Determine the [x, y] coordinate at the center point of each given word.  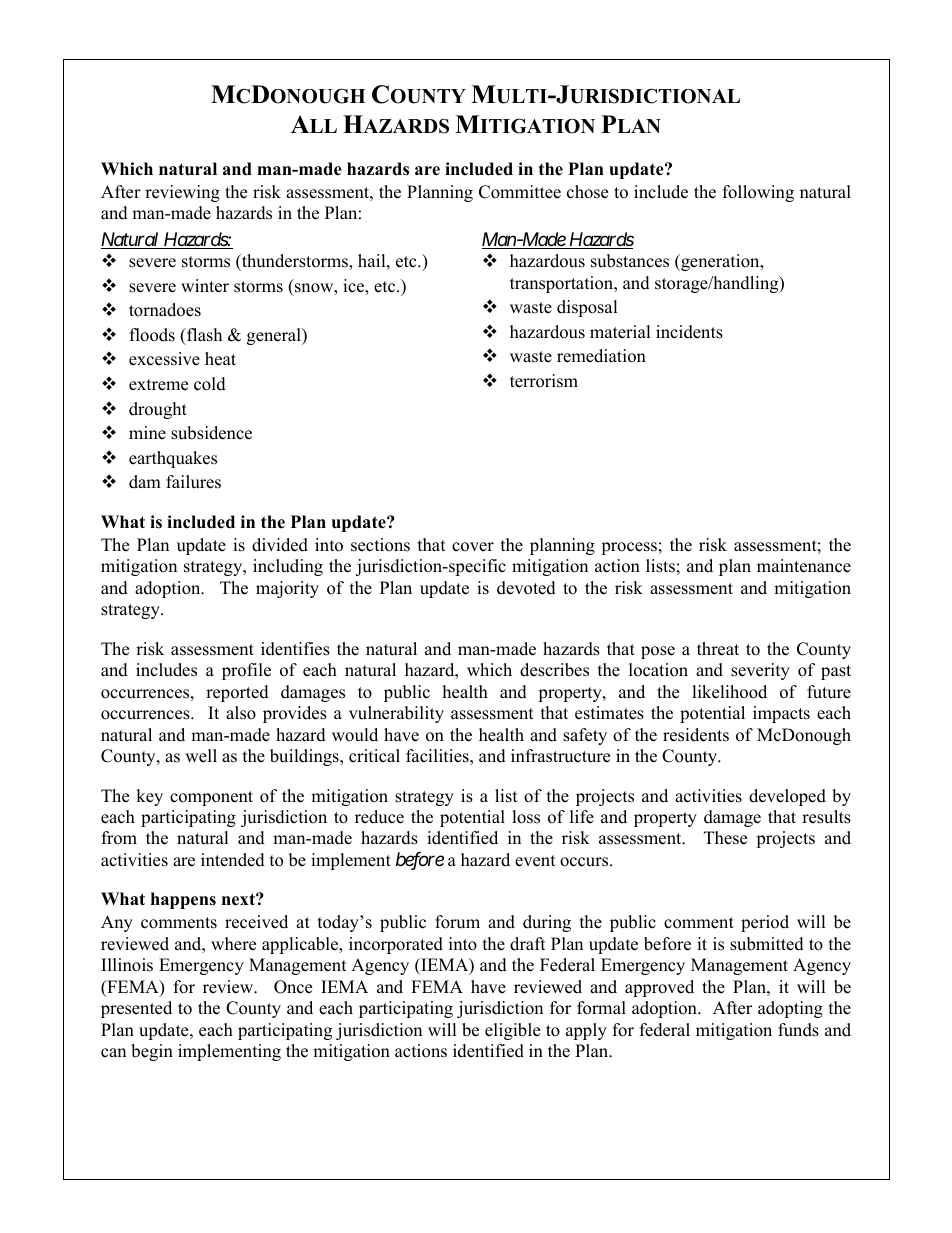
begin [152, 1052]
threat [718, 649]
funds [798, 1030]
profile [246, 671]
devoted [526, 588]
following [758, 193]
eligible [512, 1031]
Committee [520, 192]
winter [205, 286]
